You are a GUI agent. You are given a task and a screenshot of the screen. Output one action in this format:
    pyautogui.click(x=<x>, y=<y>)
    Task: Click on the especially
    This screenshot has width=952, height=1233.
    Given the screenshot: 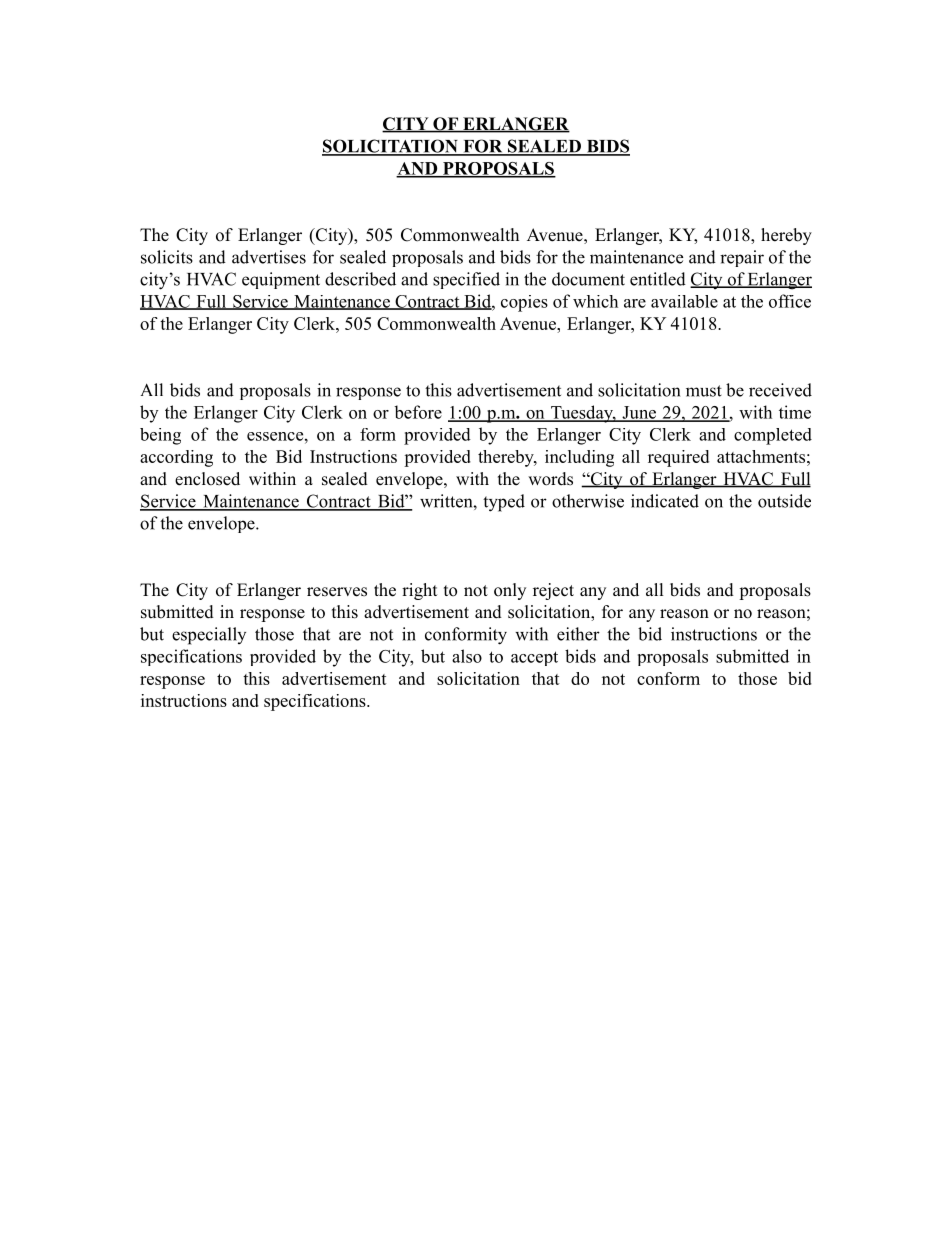 What is the action you would take?
    pyautogui.click(x=209, y=636)
